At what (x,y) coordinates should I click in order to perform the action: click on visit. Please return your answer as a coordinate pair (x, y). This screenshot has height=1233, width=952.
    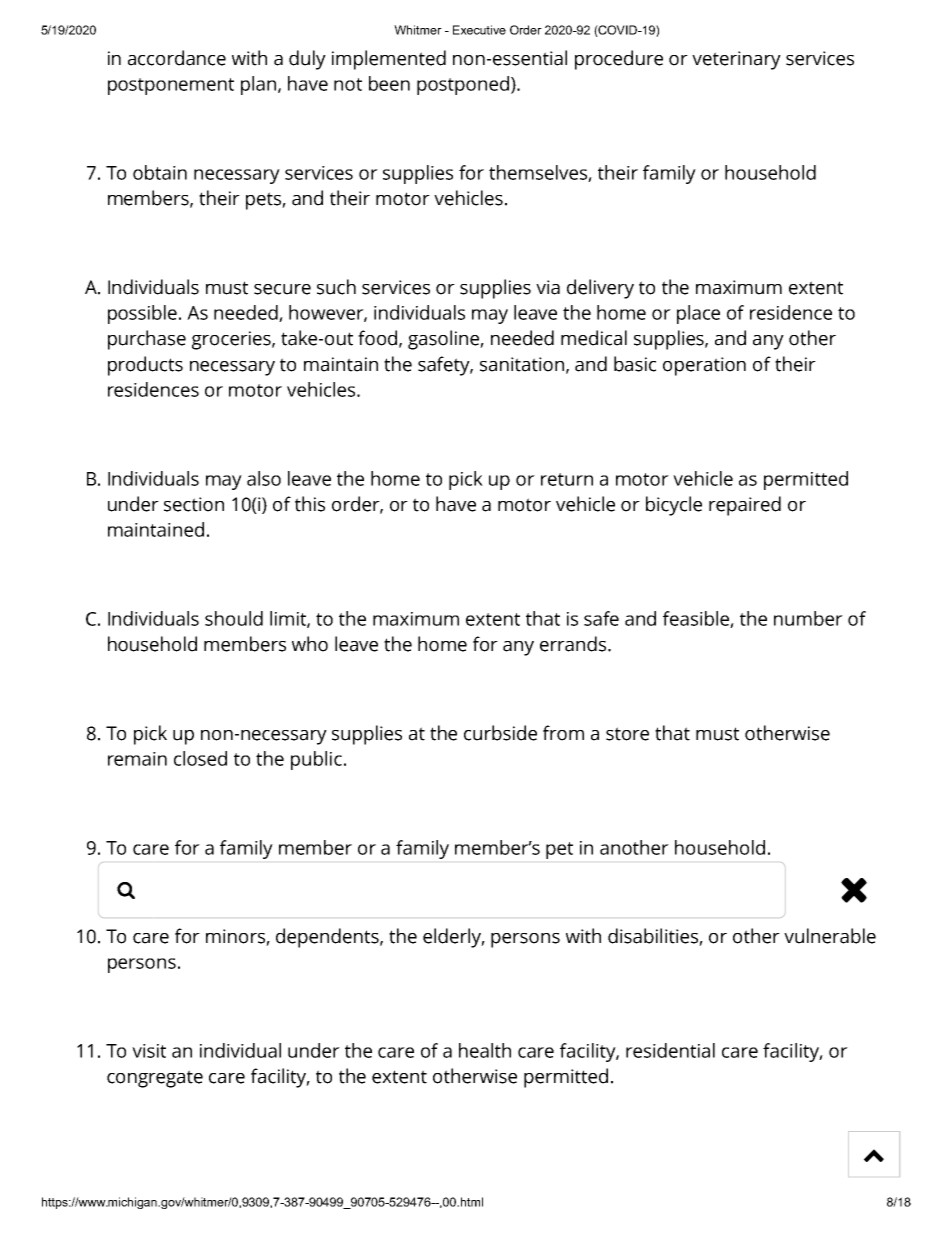
    Looking at the image, I should click on (149, 1051).
